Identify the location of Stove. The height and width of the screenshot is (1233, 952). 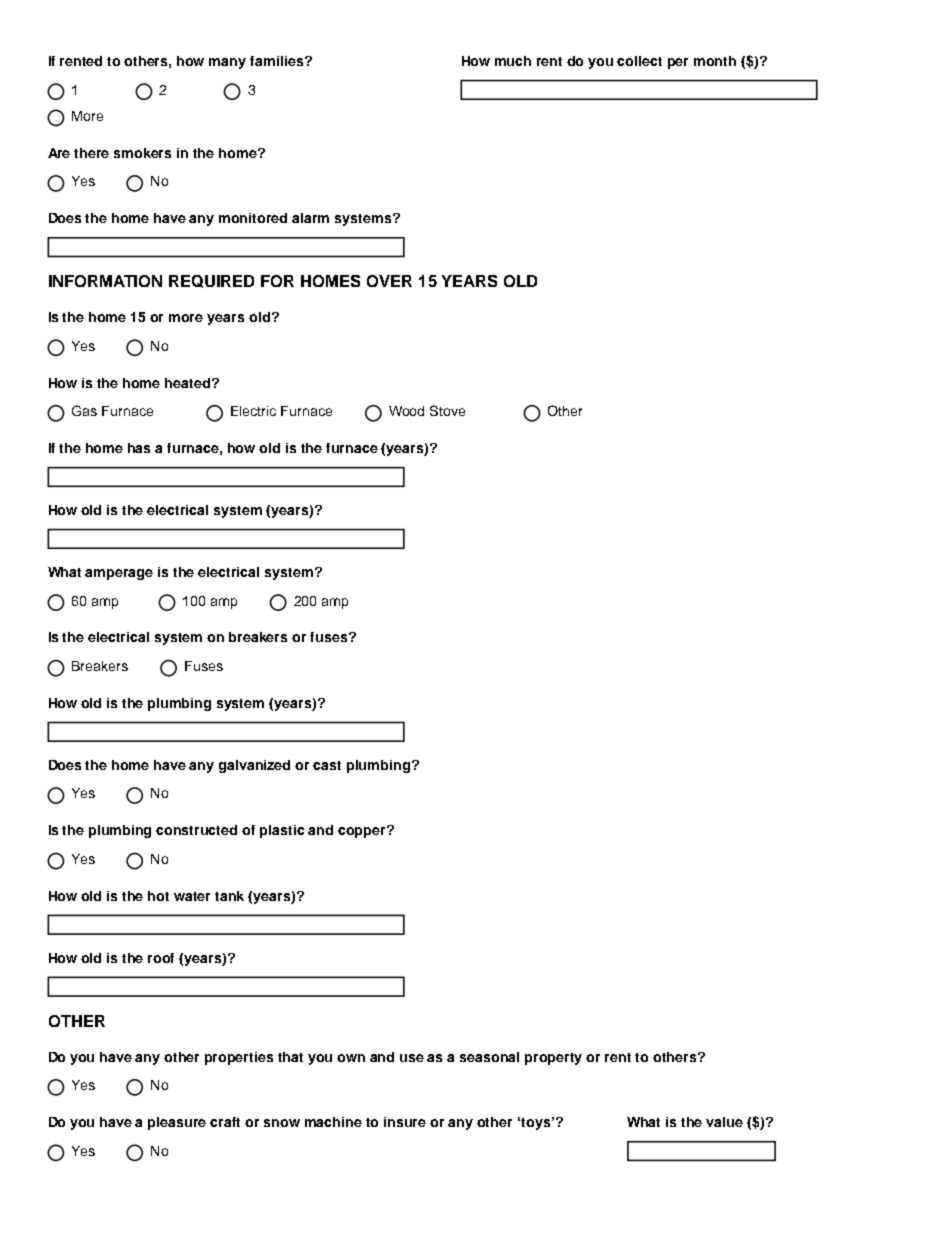
(447, 410).
